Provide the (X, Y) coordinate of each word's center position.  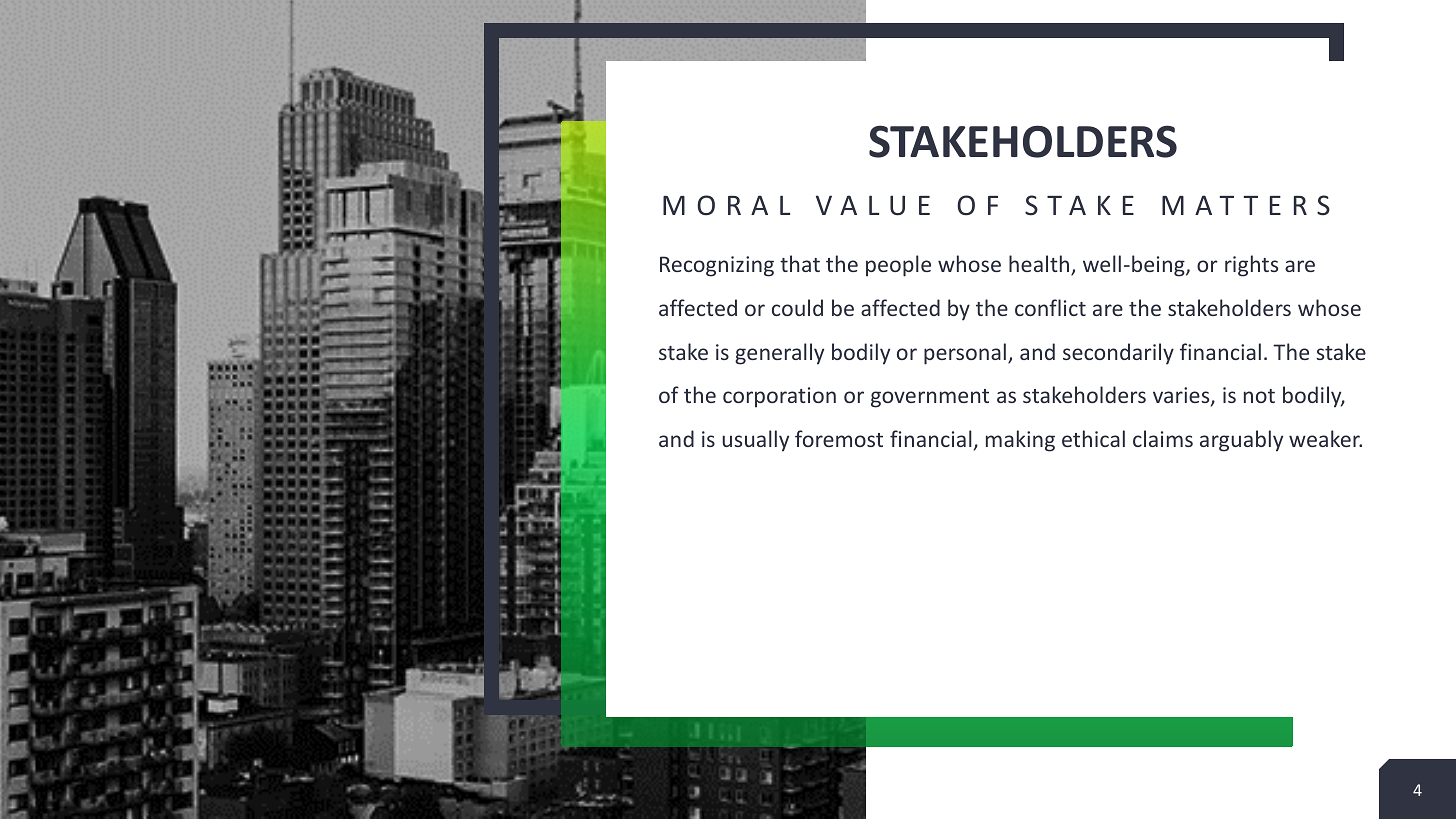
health (1040, 265)
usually (755, 441)
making (1020, 441)
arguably (1241, 441)
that (800, 263)
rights (1251, 266)
